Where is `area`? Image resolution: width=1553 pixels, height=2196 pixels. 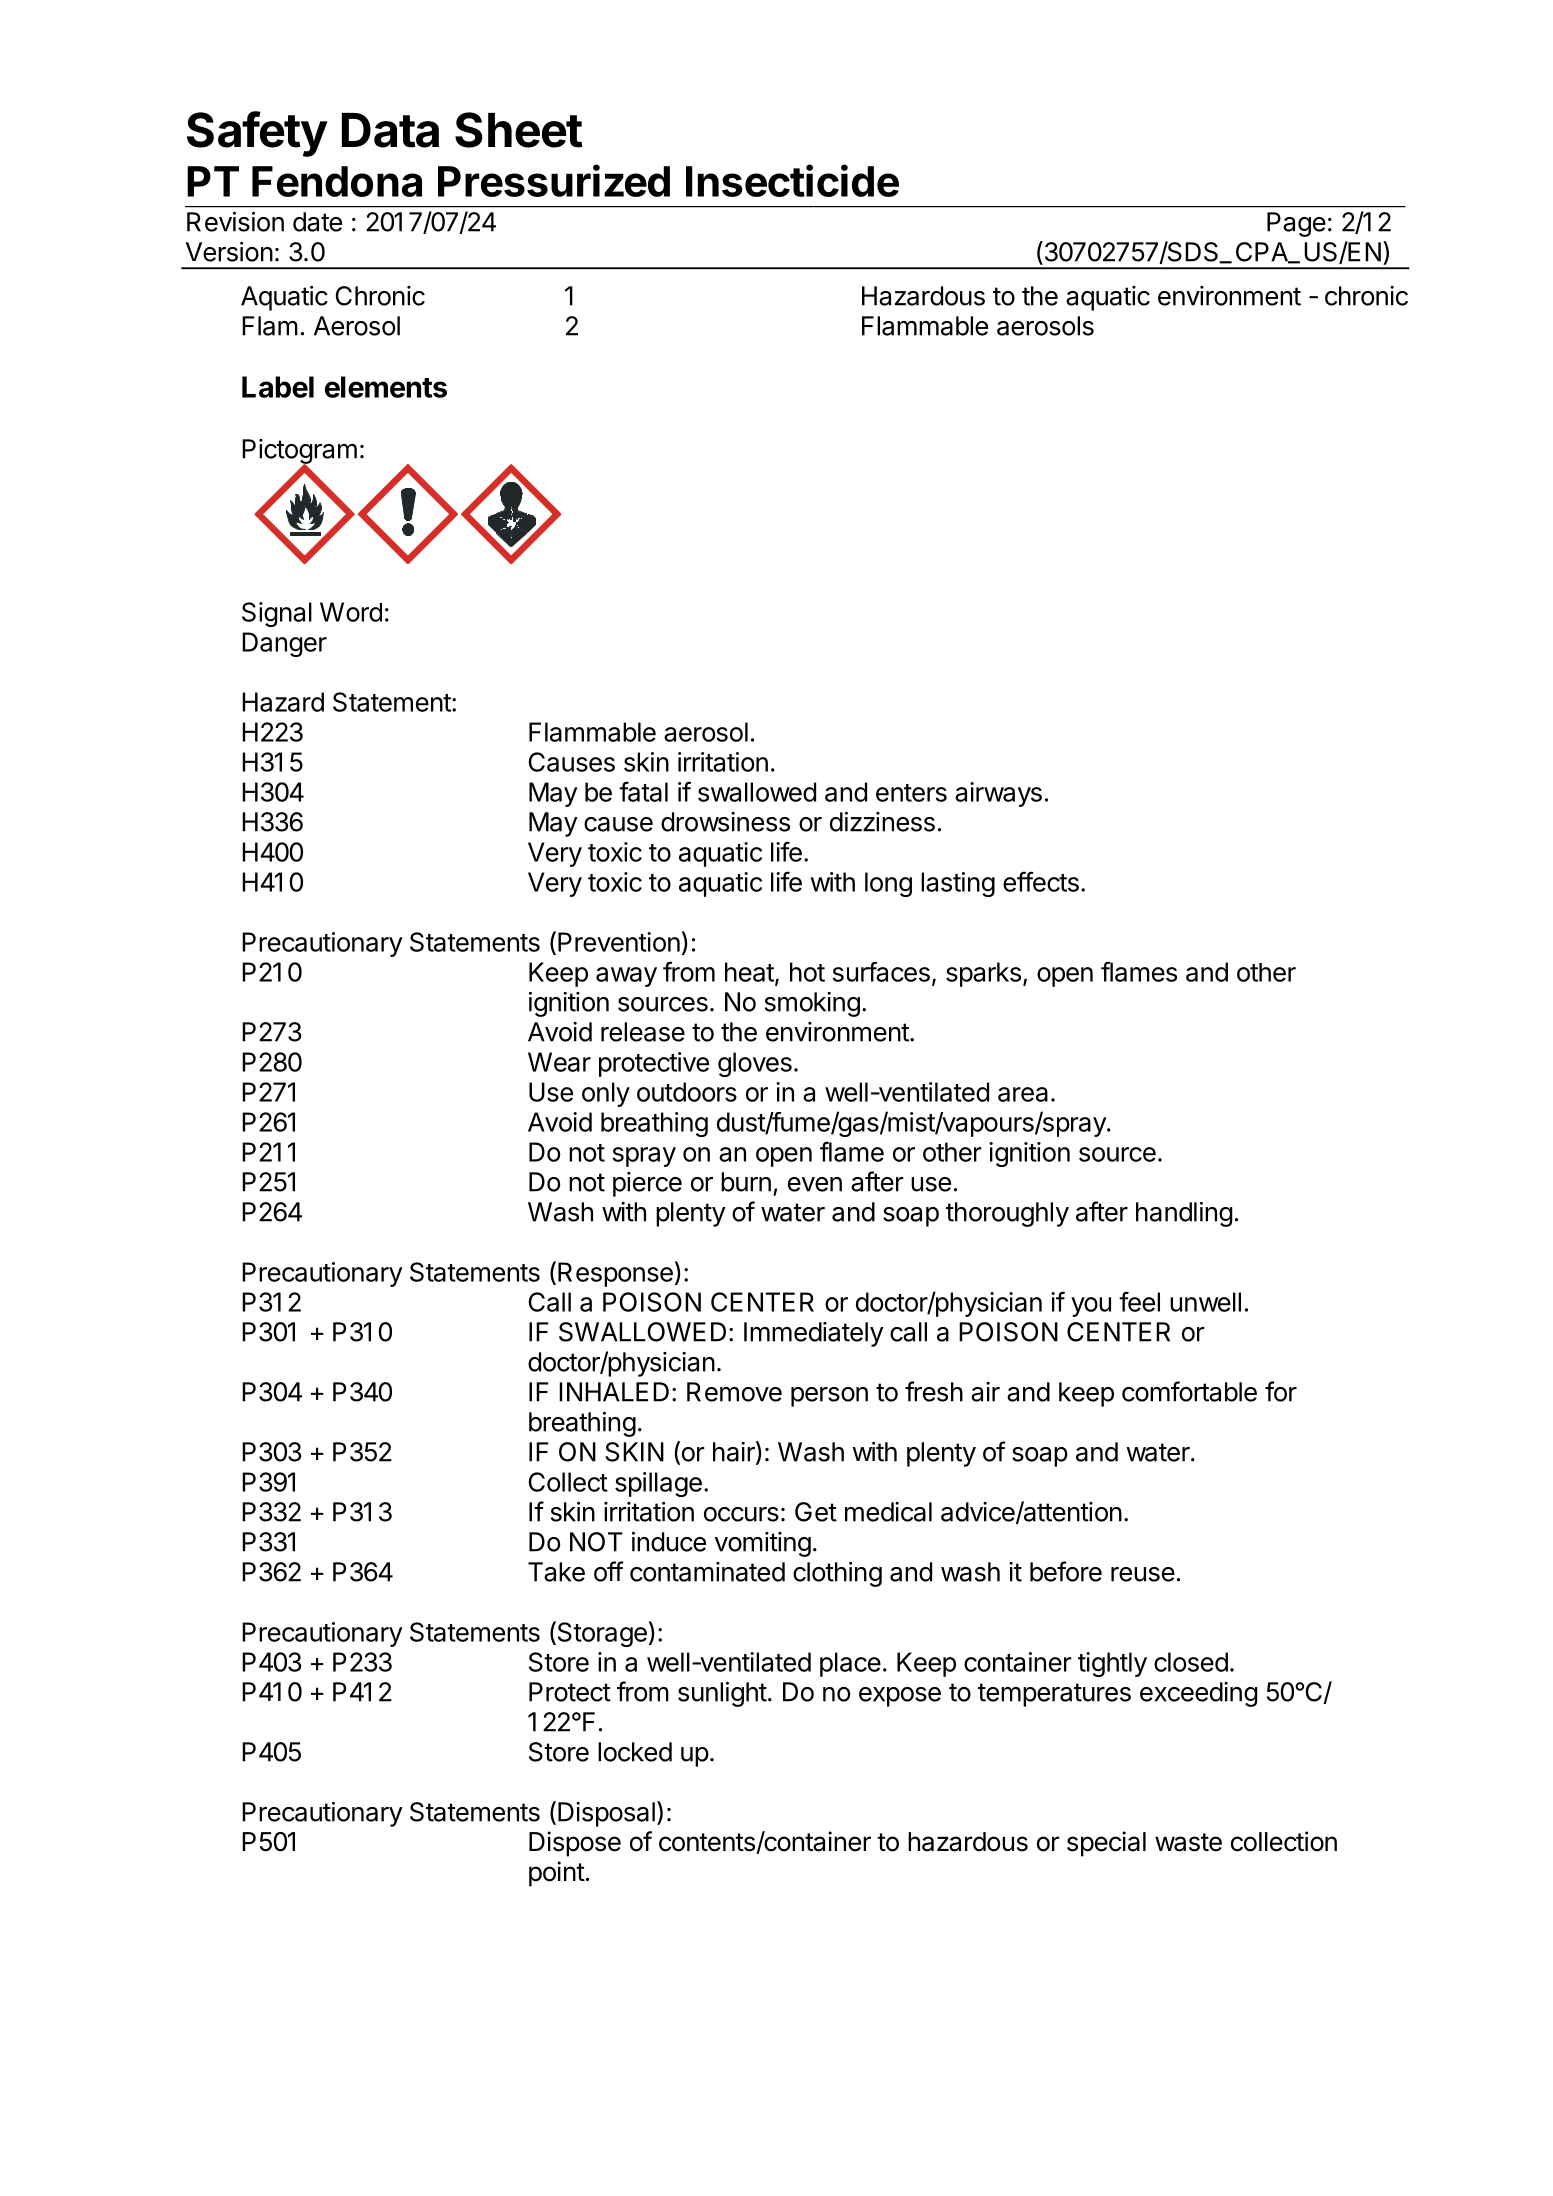 area is located at coordinates (1023, 1094).
